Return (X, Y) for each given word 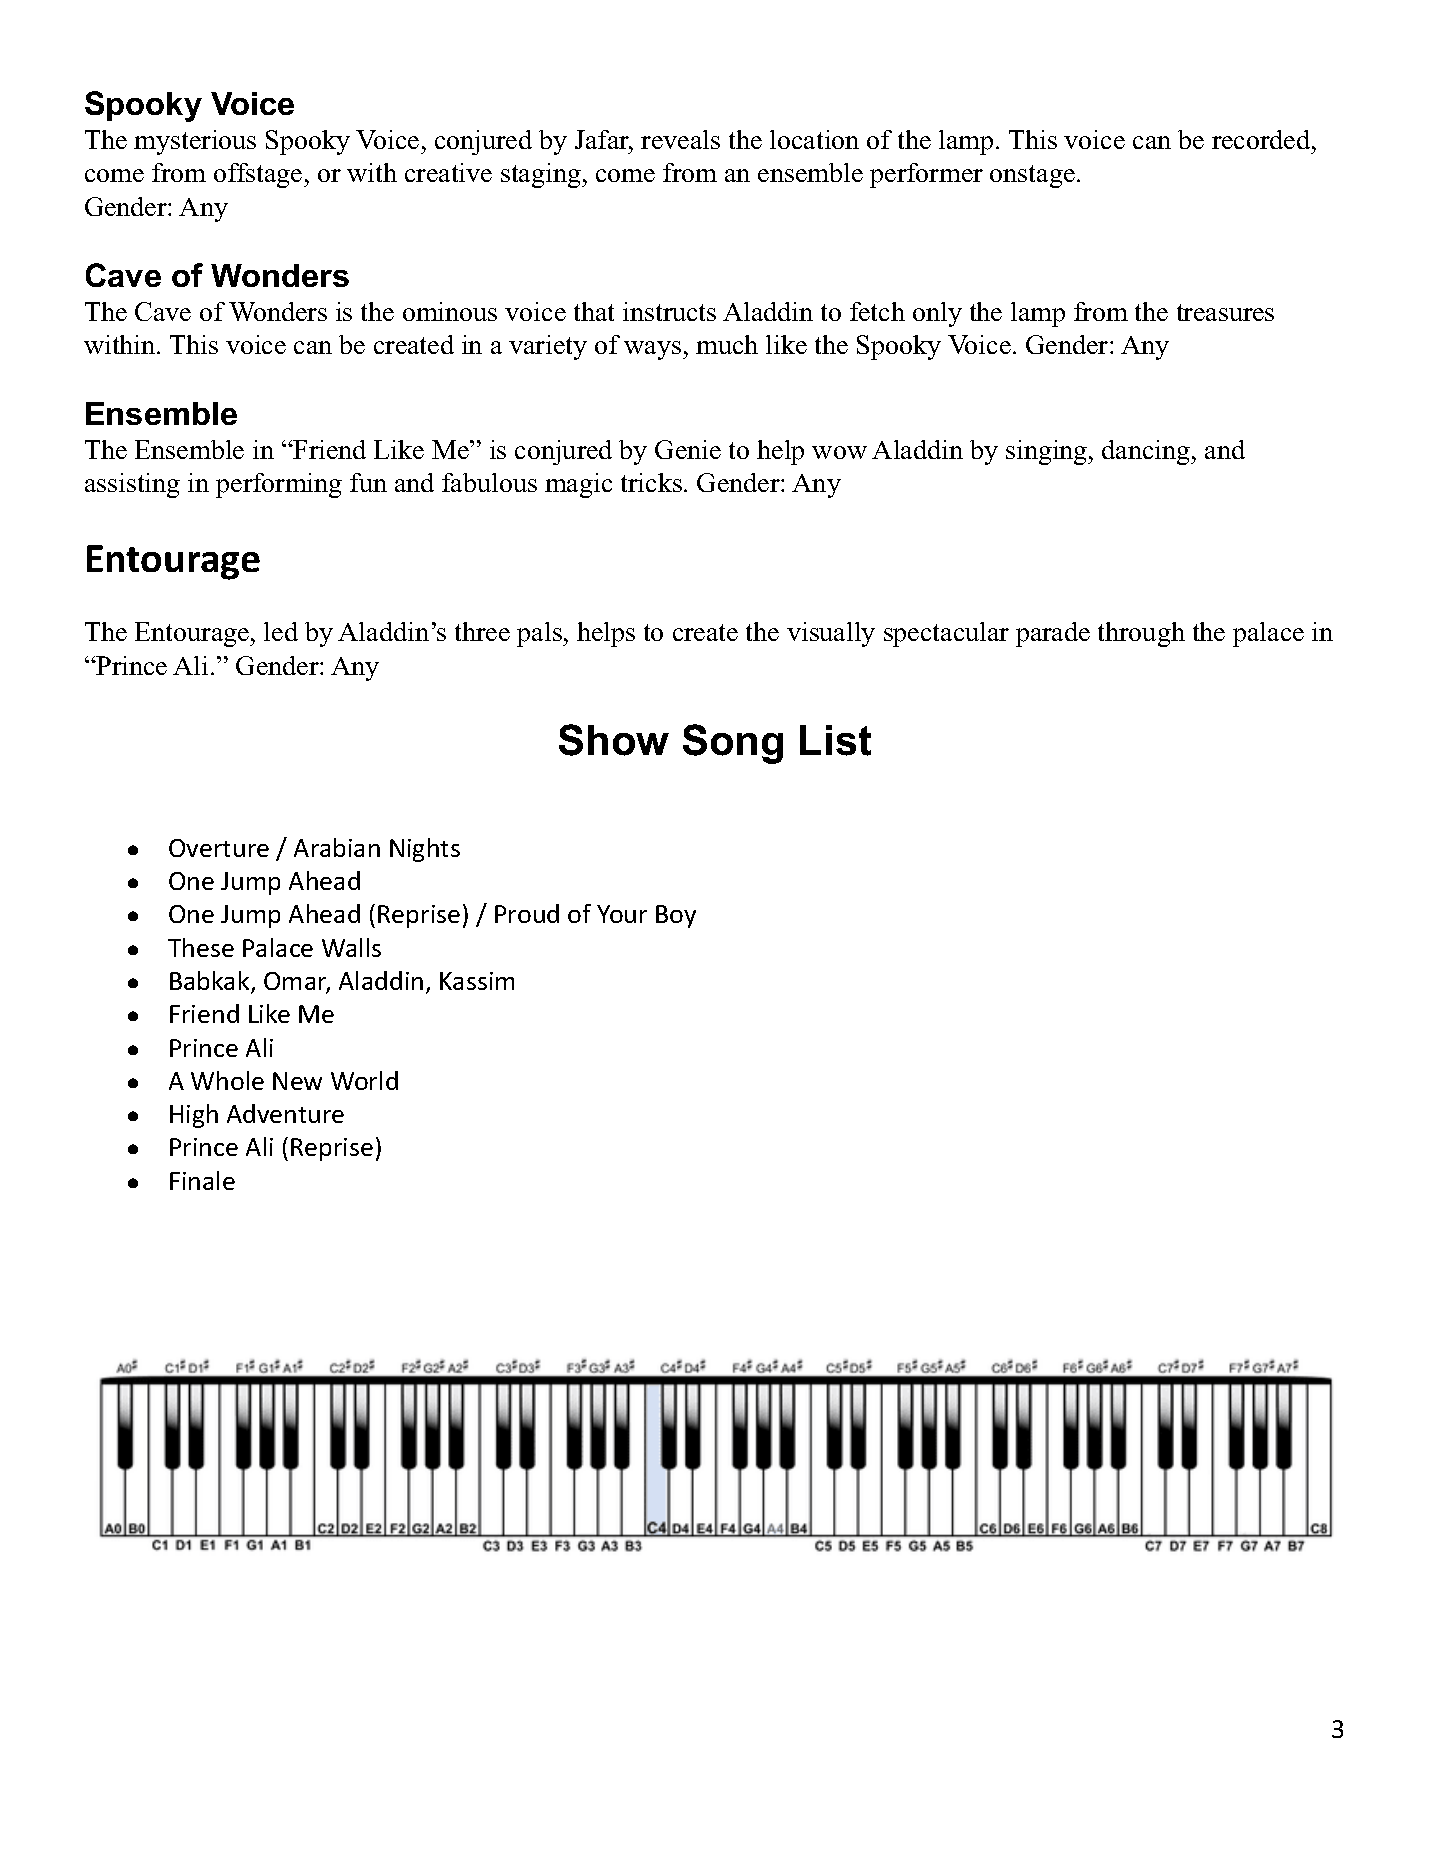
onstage (1032, 176)
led (281, 631)
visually (831, 634)
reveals (680, 139)
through (1141, 634)
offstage (259, 175)
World (364, 1080)
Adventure (285, 1113)
